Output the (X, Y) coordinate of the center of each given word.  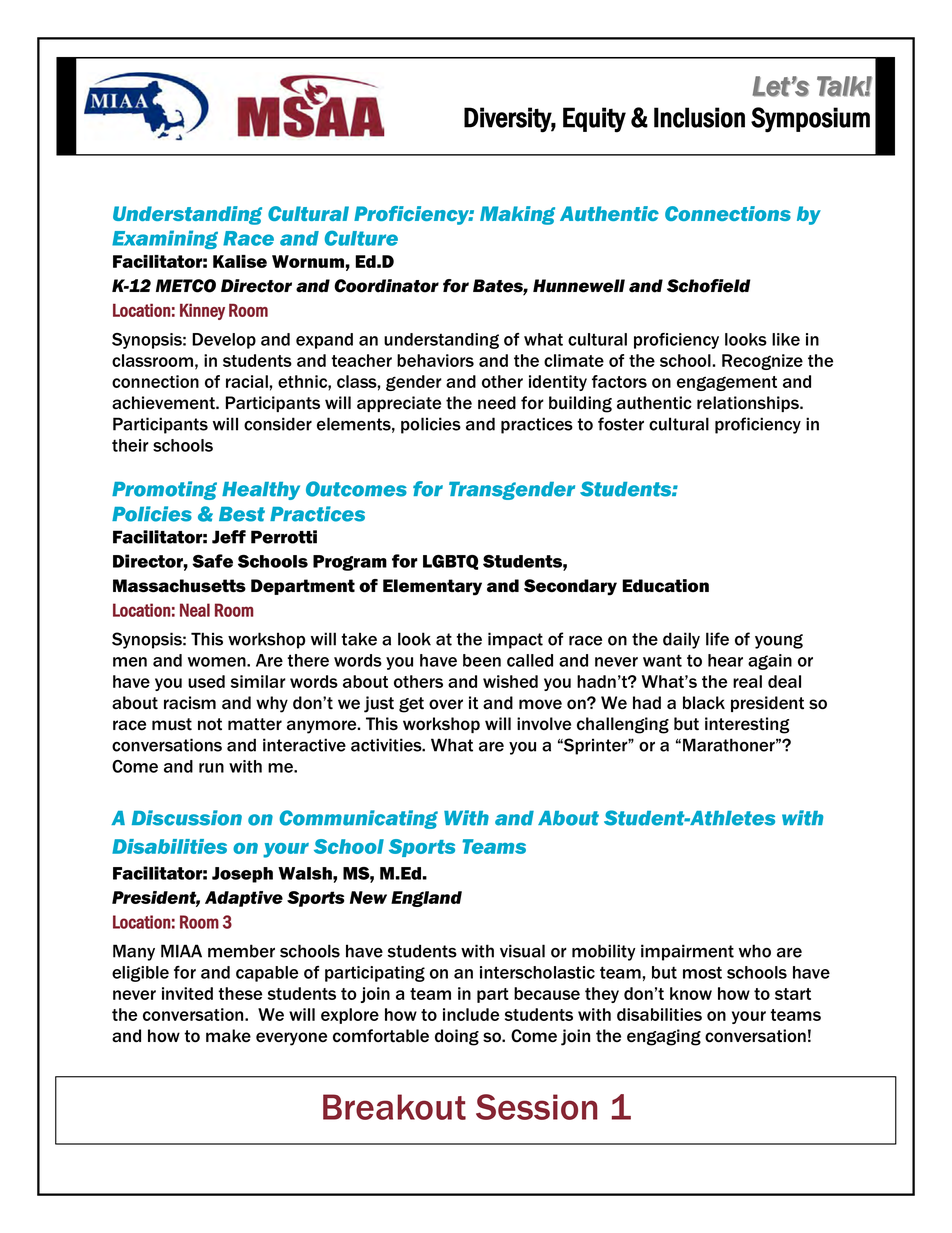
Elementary (432, 587)
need (497, 403)
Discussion (187, 818)
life (717, 639)
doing (457, 1037)
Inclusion (699, 117)
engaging (664, 1037)
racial (247, 381)
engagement (727, 383)
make (228, 1035)
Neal (195, 610)
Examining (165, 239)
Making (517, 215)
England (426, 899)
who (755, 951)
